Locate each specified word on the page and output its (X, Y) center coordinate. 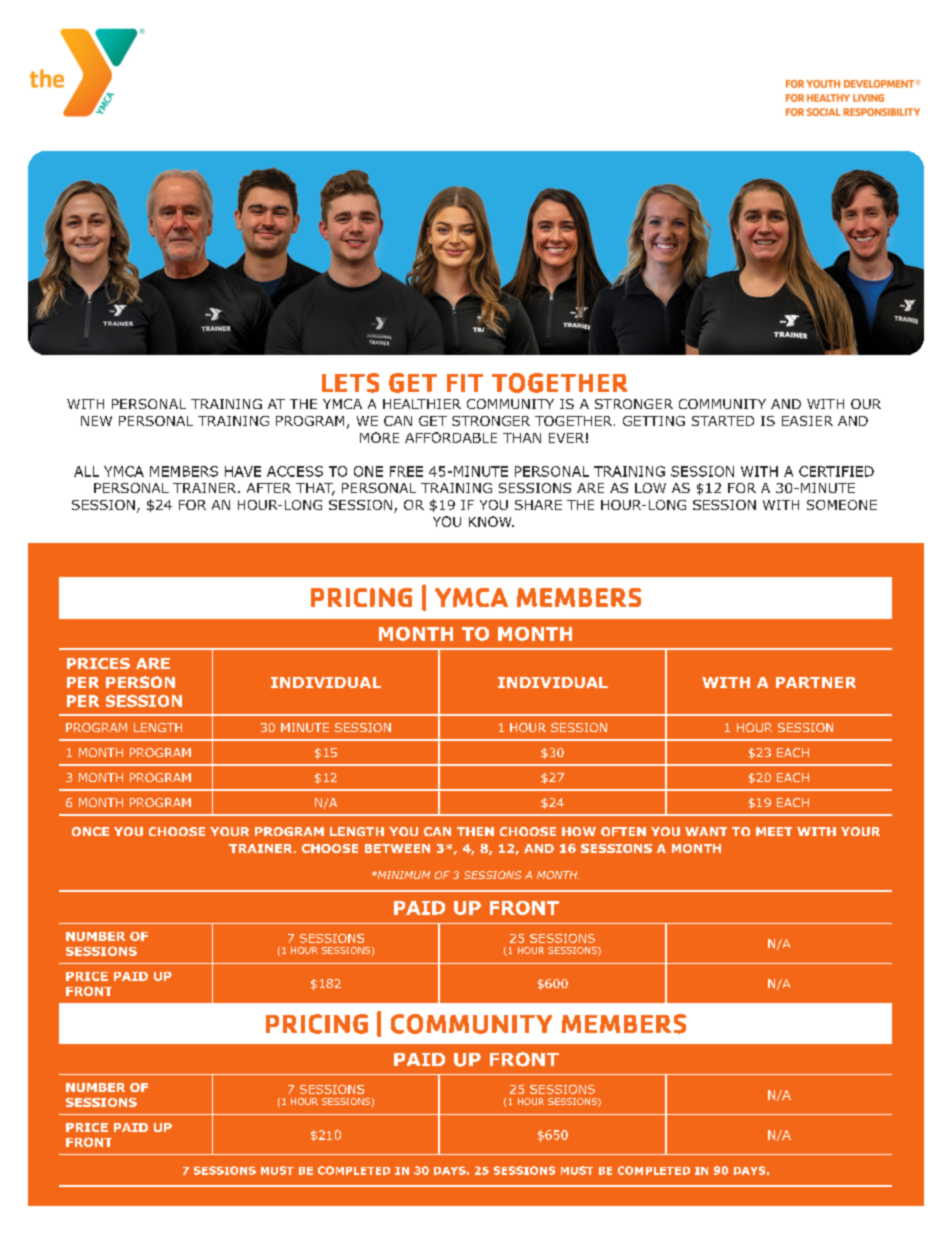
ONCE (90, 831)
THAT (315, 489)
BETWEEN (397, 848)
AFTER (269, 488)
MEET (774, 831)
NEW (96, 421)
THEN (475, 831)
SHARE (538, 505)
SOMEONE (842, 505)
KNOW (491, 521)
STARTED (723, 421)
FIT (465, 383)
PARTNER (816, 682)
